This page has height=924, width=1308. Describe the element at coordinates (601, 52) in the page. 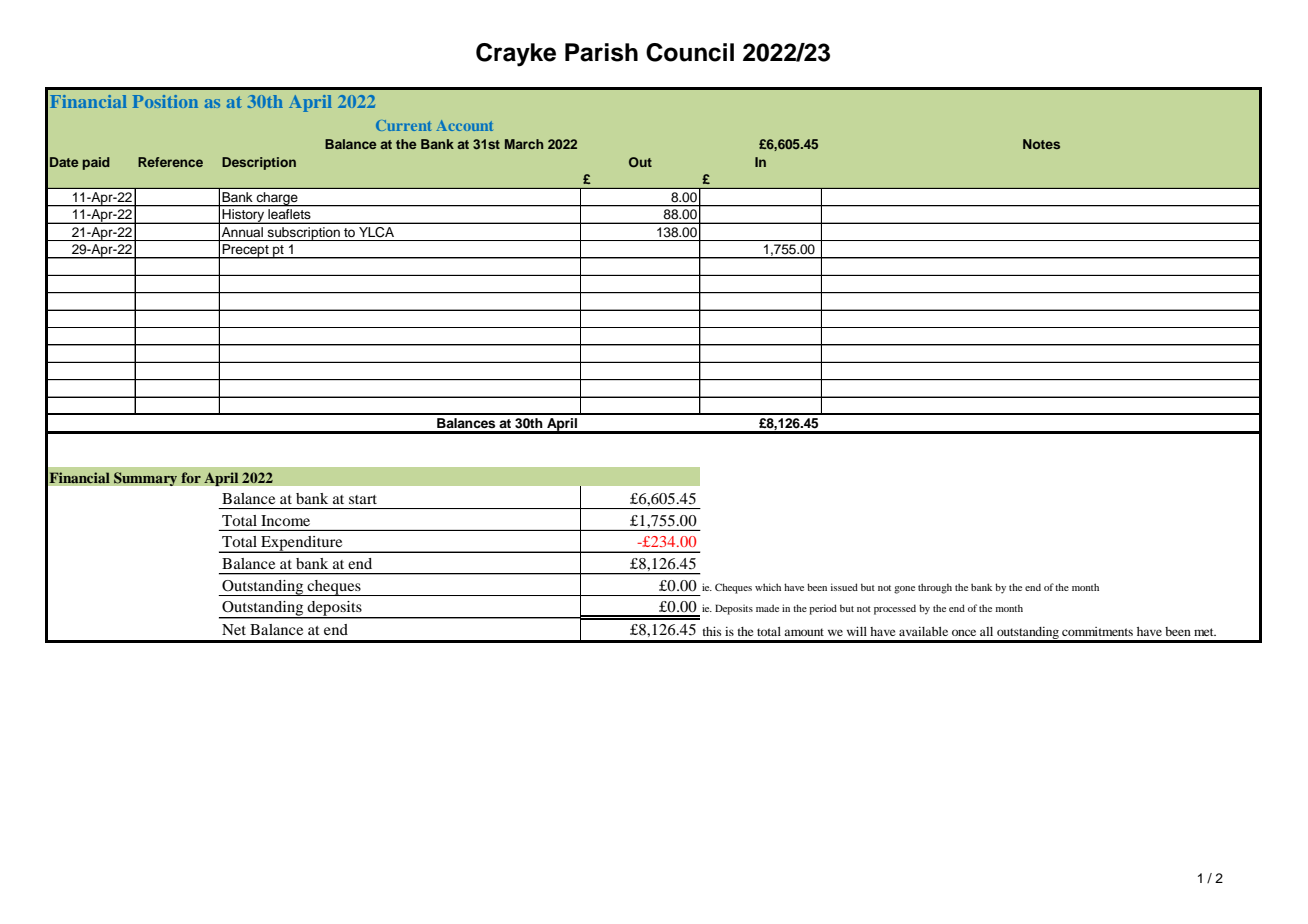

I see `Parish` at that location.
